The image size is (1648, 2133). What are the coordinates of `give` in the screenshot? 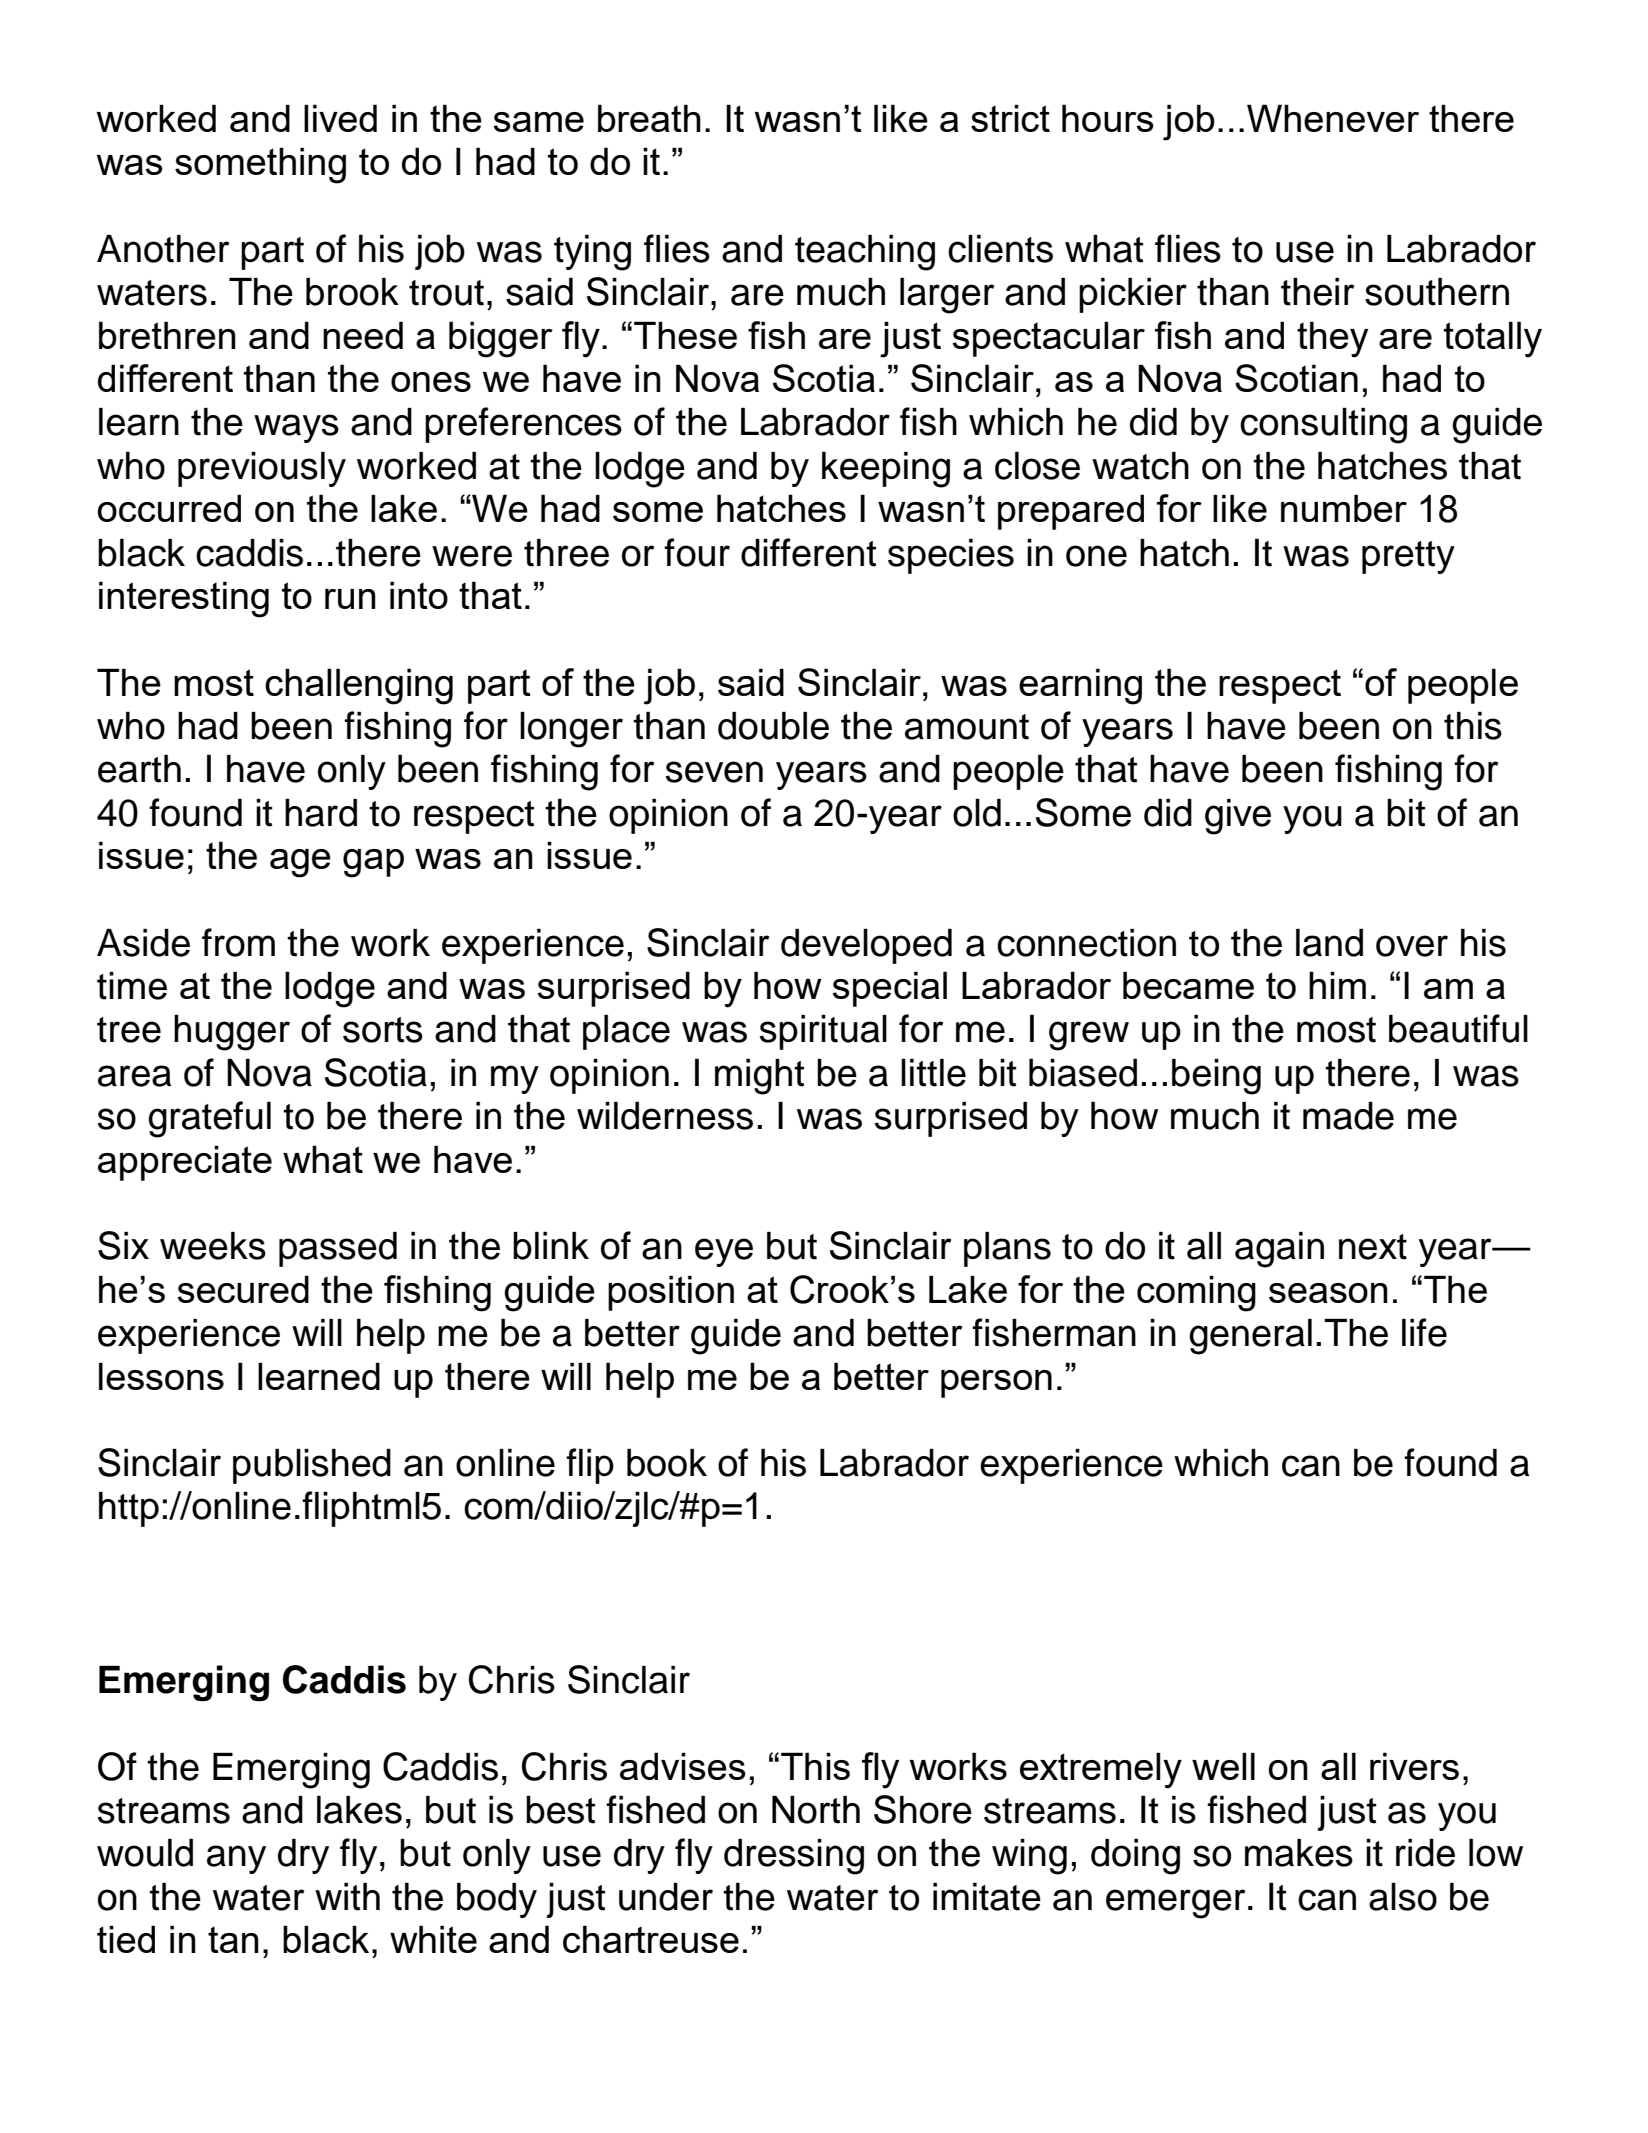 It's located at (1238, 817).
